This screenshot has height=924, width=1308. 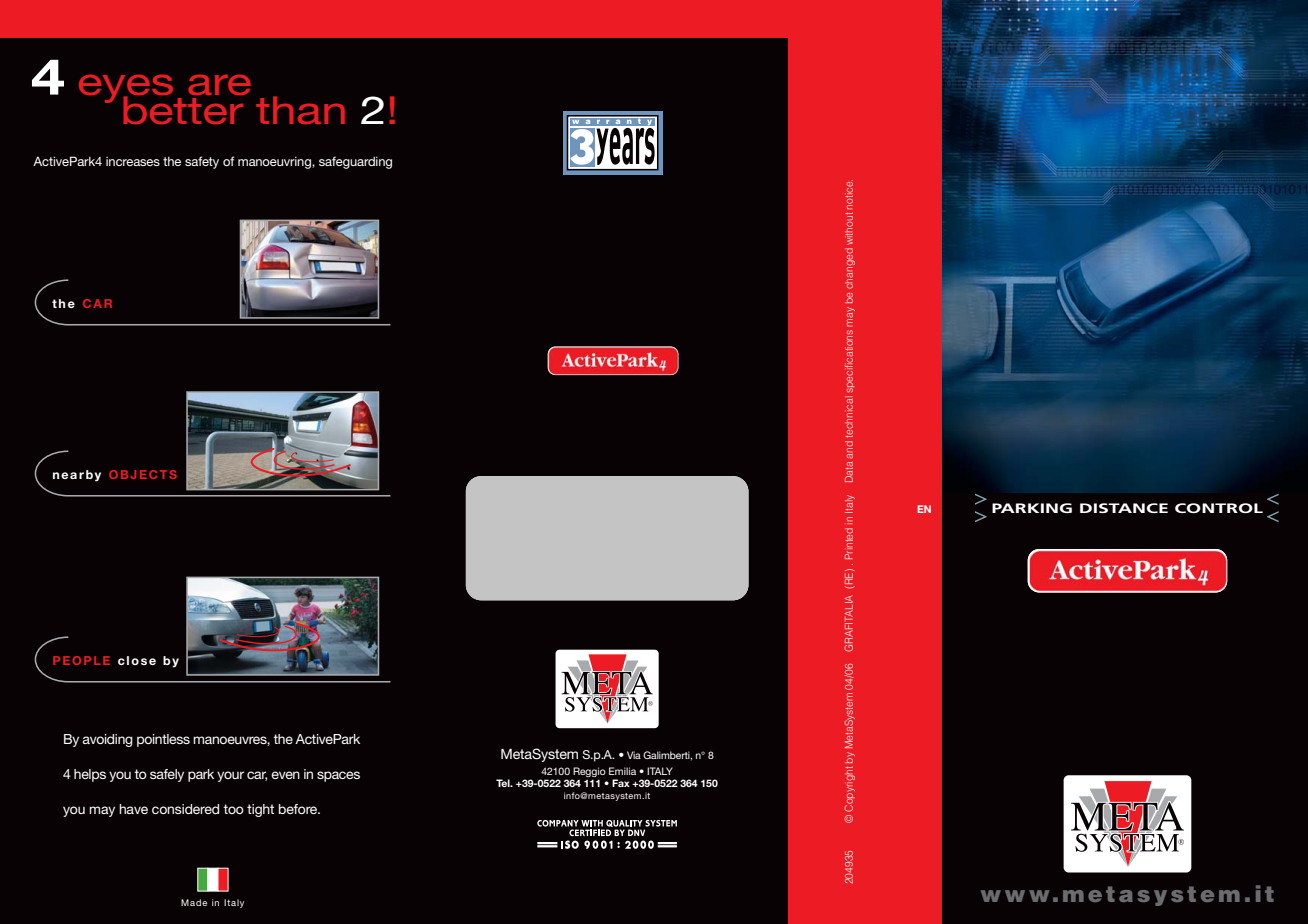 I want to click on DISTANCE, so click(x=1124, y=508).
